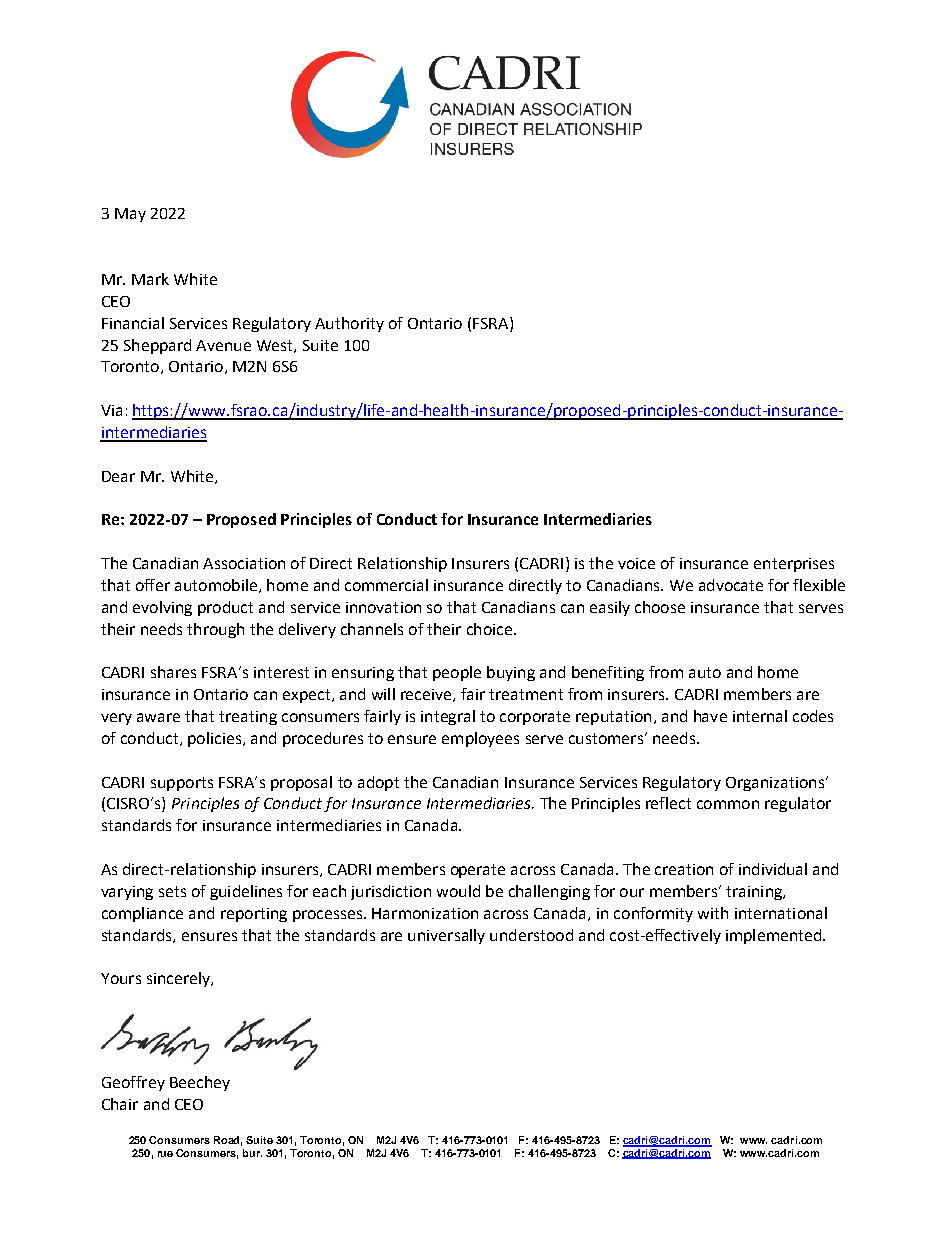 Image resolution: width=952 pixels, height=1233 pixels. What do you see at coordinates (446, 936) in the screenshot?
I see `universally` at bounding box center [446, 936].
